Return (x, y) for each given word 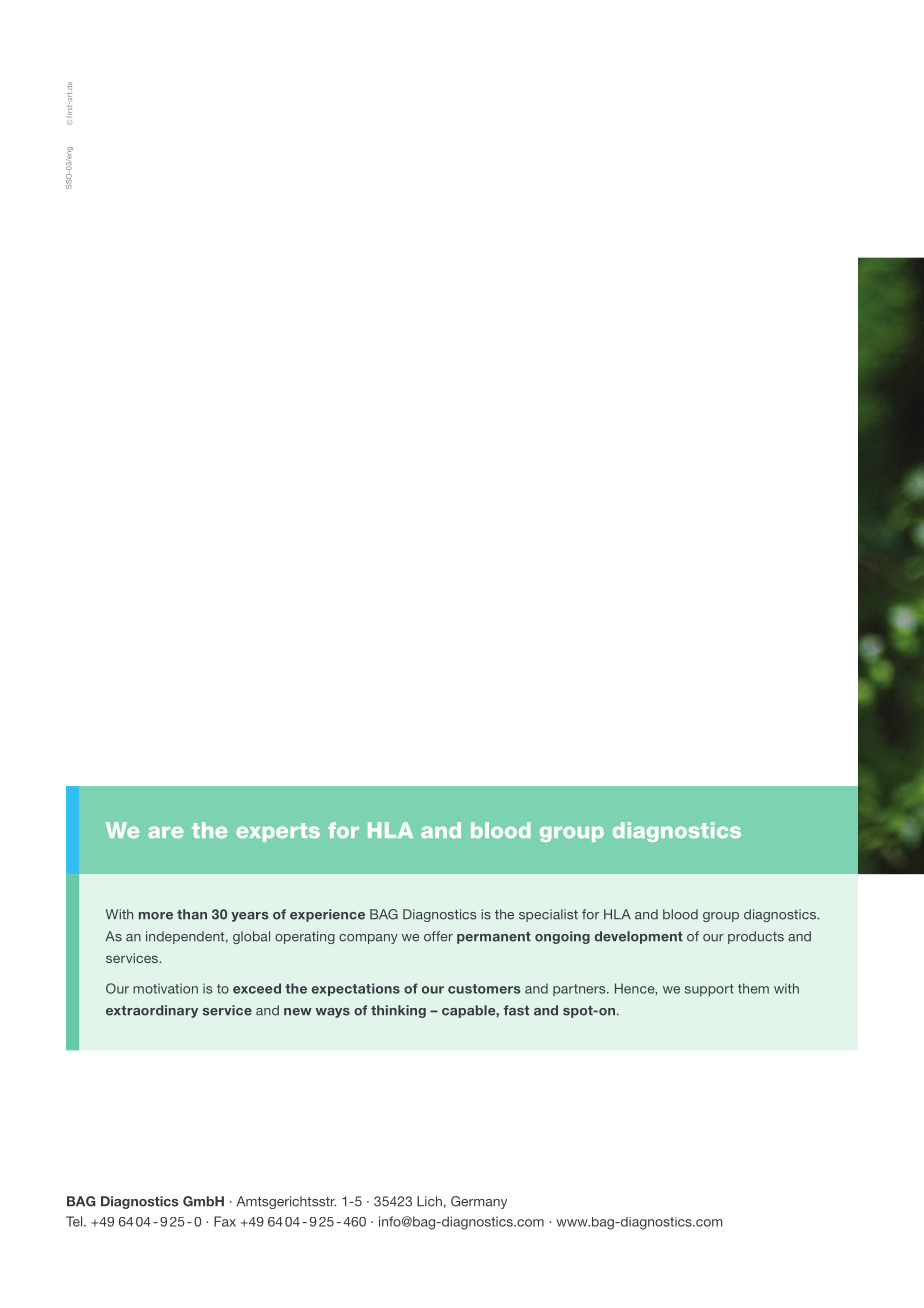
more (156, 916)
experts (278, 832)
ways (333, 1013)
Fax (225, 1221)
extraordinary (152, 1011)
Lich (429, 1201)
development (639, 937)
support (709, 990)
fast (516, 1010)
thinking (398, 1011)
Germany (479, 1202)
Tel (75, 1221)
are (165, 832)
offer (438, 936)
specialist (548, 915)
